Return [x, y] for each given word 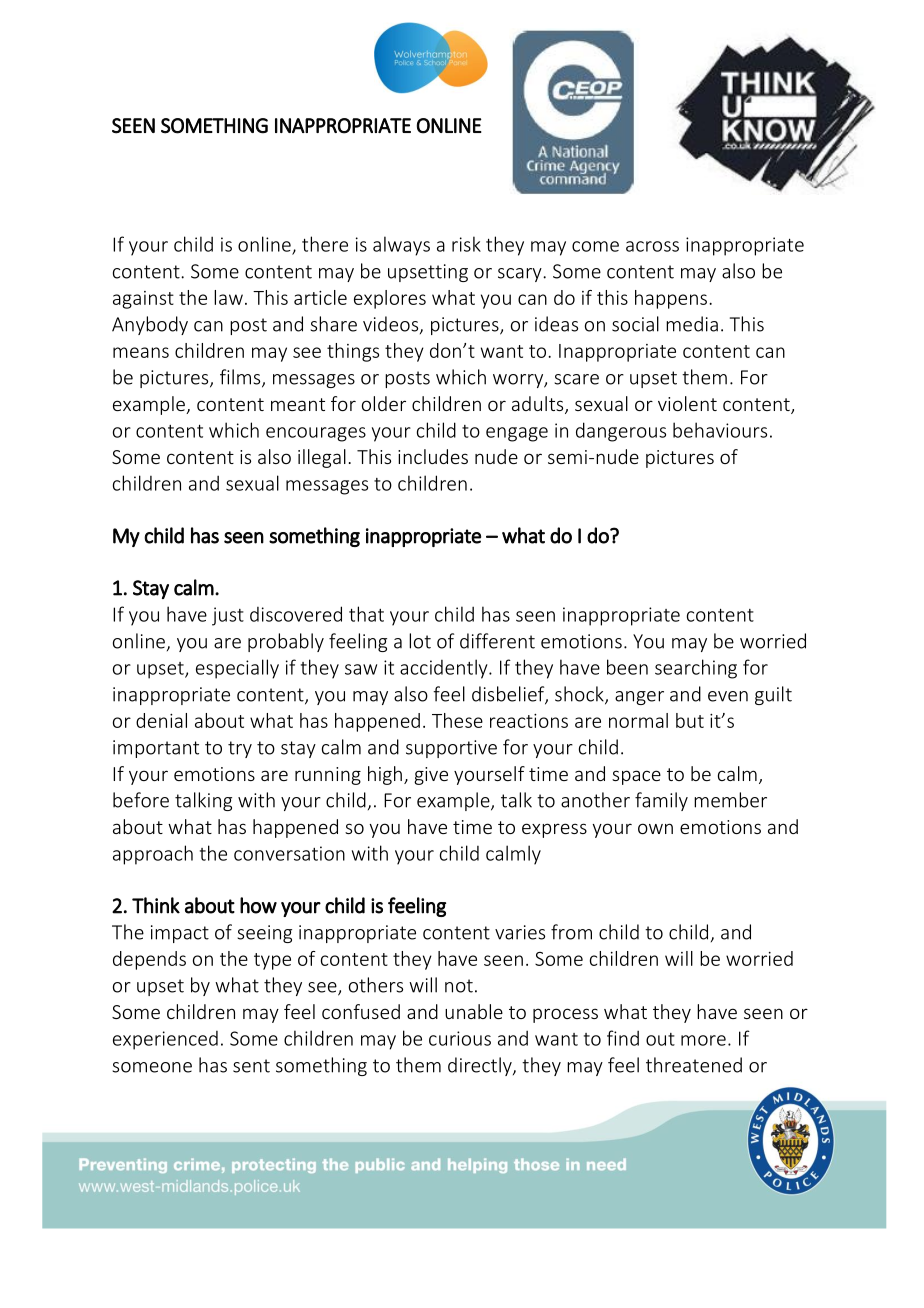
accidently [445, 669]
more [703, 1040]
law [228, 297]
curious [460, 1038]
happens [672, 299]
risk [466, 244]
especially [237, 669]
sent [251, 1066]
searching [696, 669]
